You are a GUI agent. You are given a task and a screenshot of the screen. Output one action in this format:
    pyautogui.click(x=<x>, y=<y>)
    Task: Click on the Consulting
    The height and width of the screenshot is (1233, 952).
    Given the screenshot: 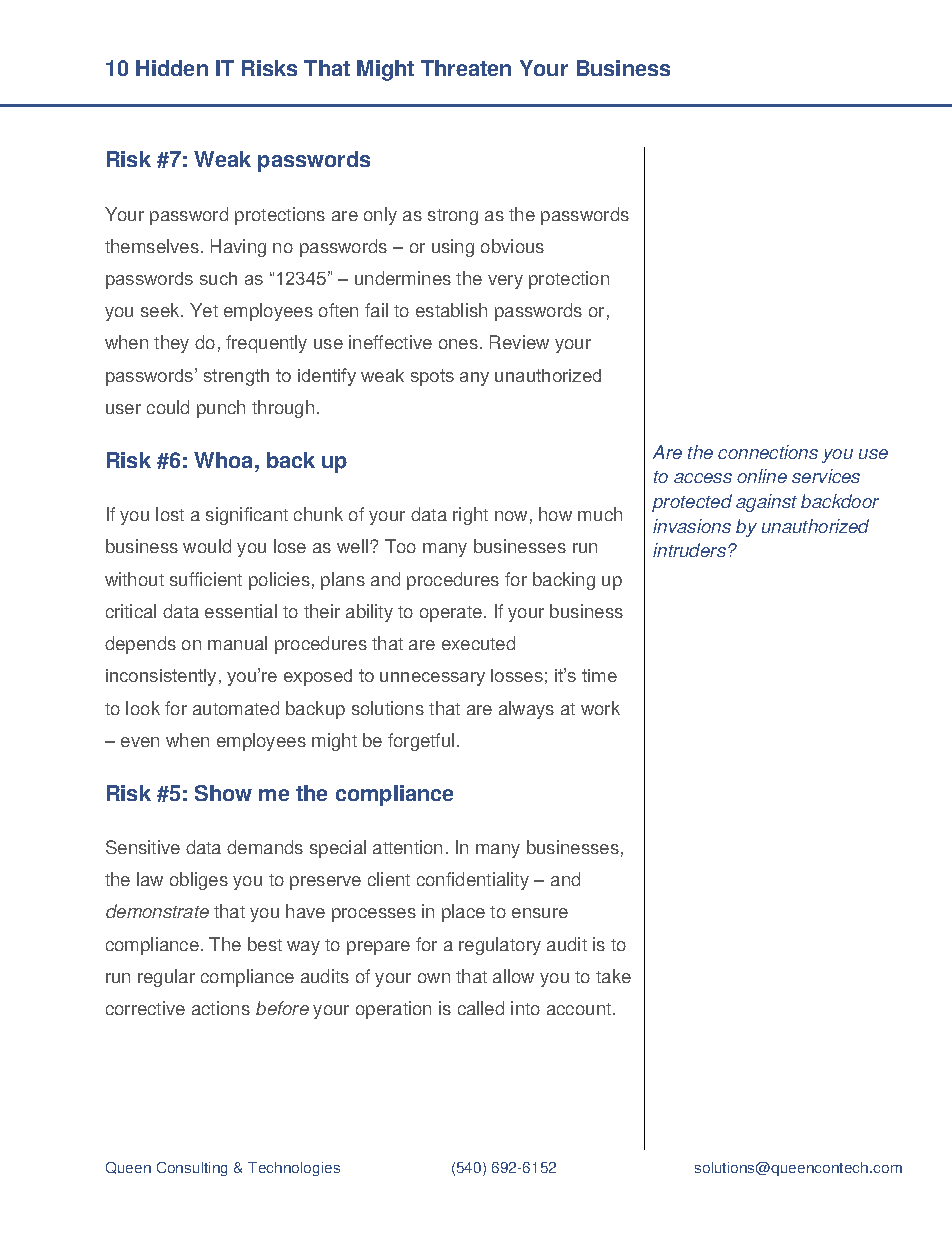 What is the action you would take?
    pyautogui.click(x=192, y=1169)
